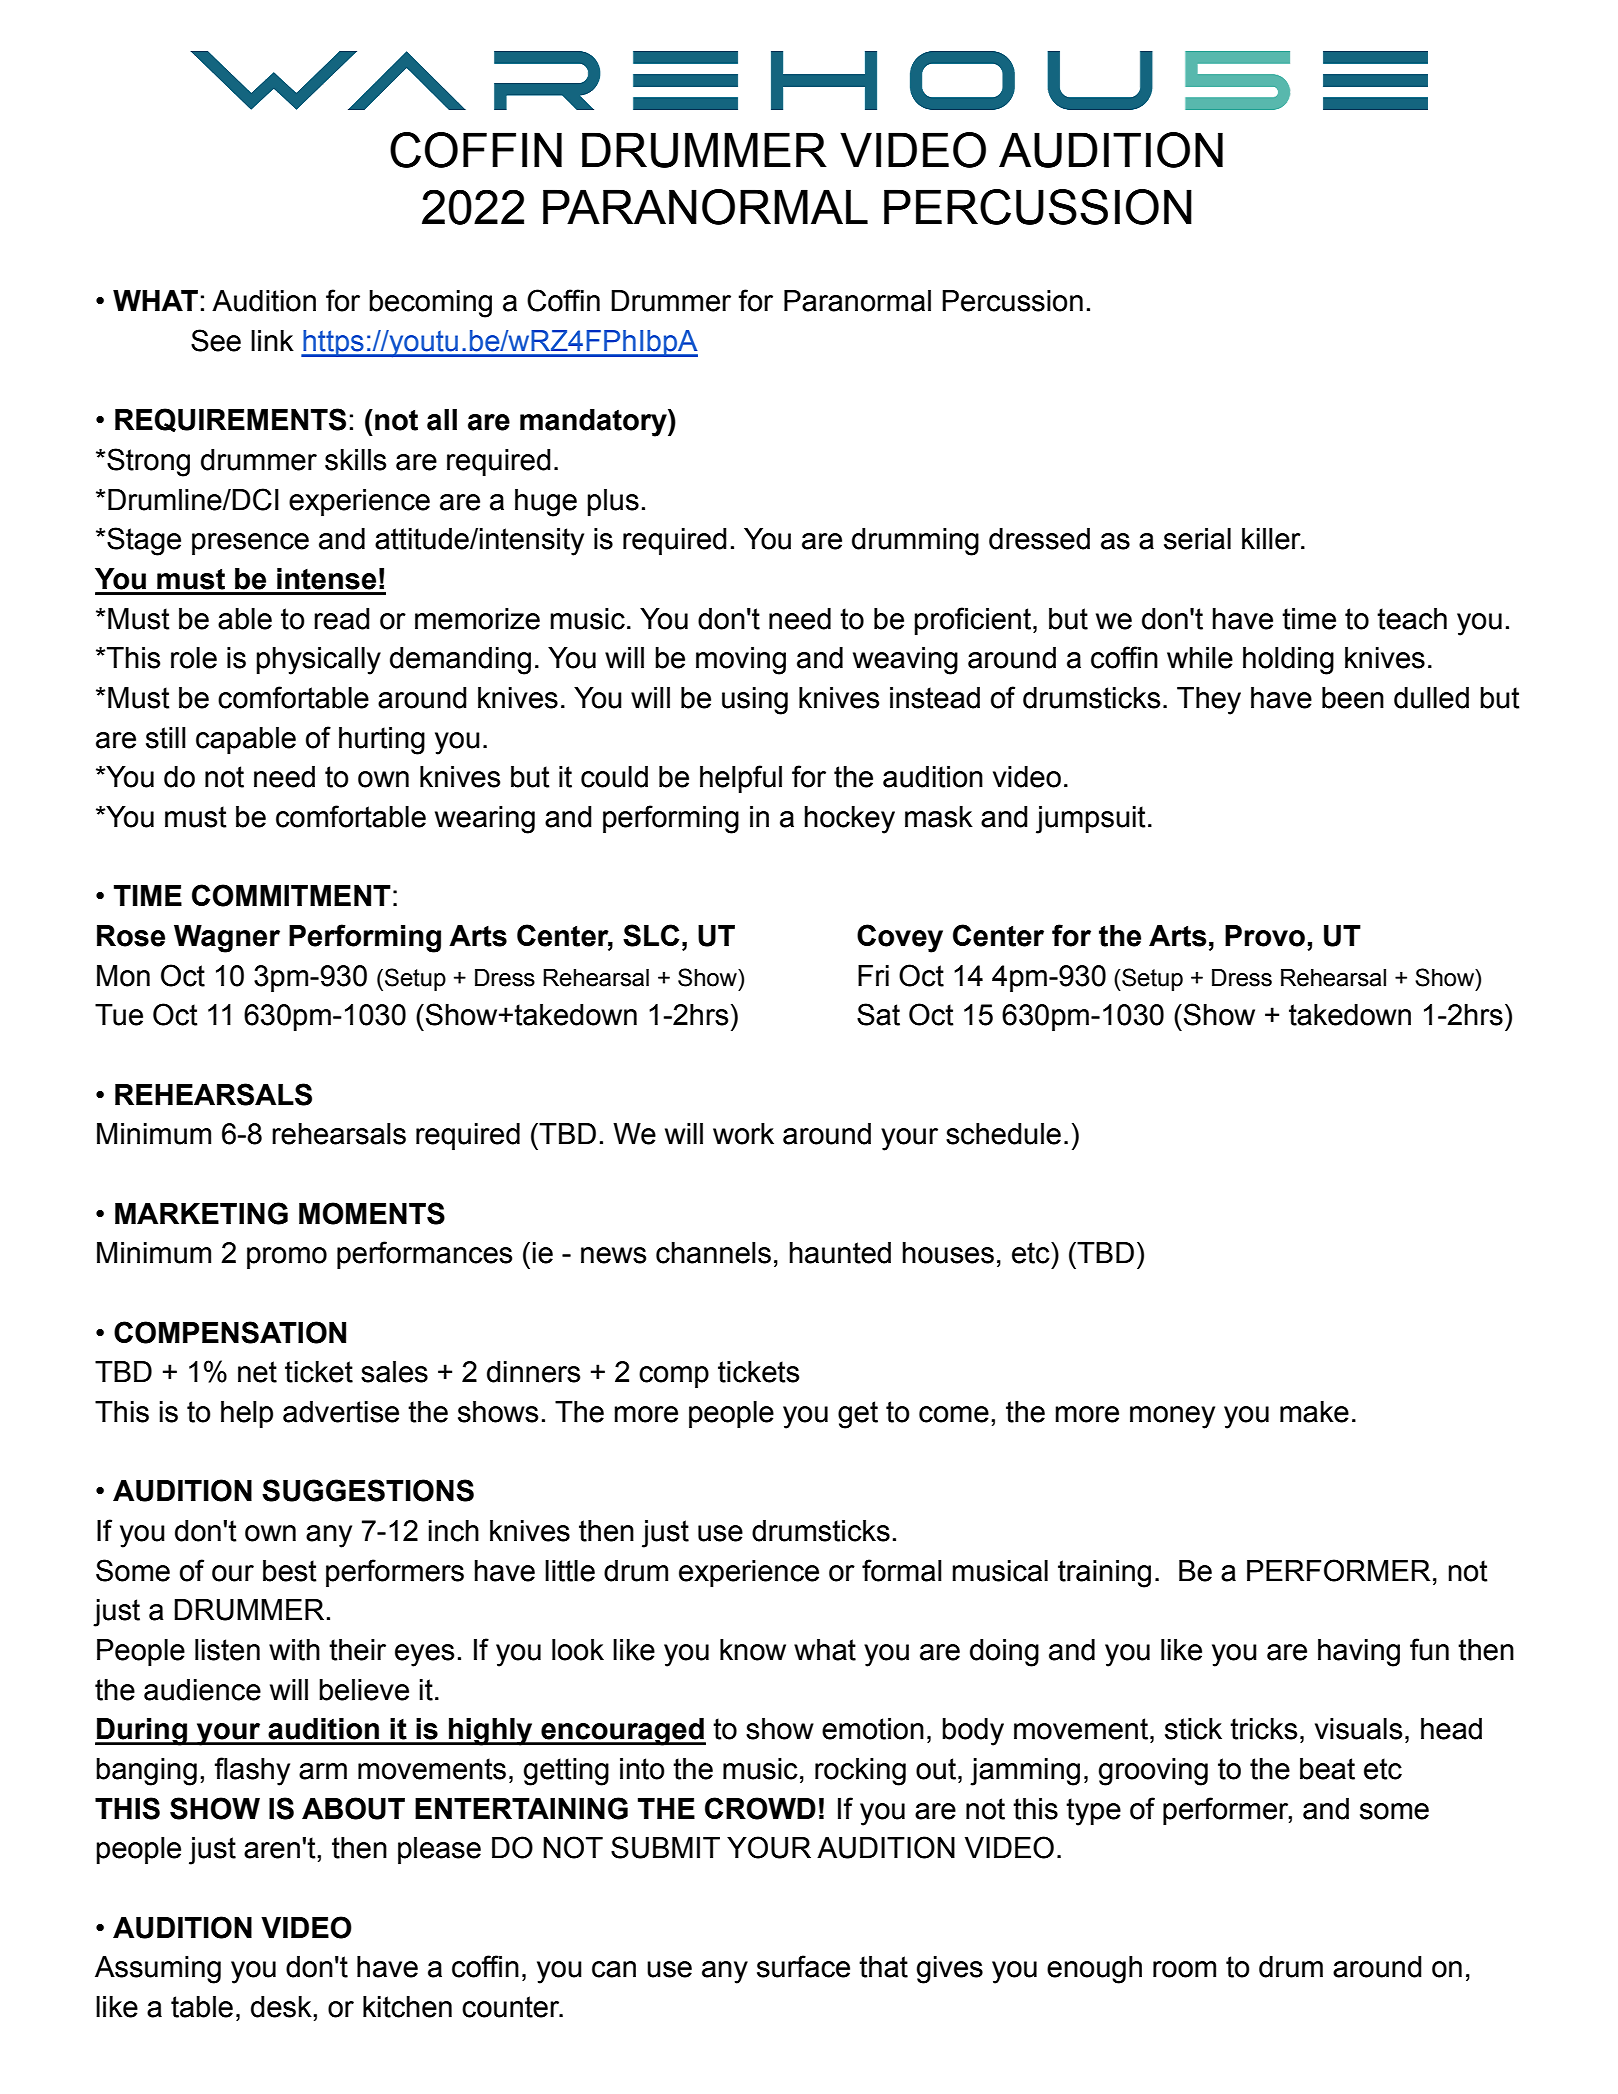 This screenshot has width=1618, height=2094. What do you see at coordinates (282, 2007) in the screenshot?
I see `desk` at bounding box center [282, 2007].
